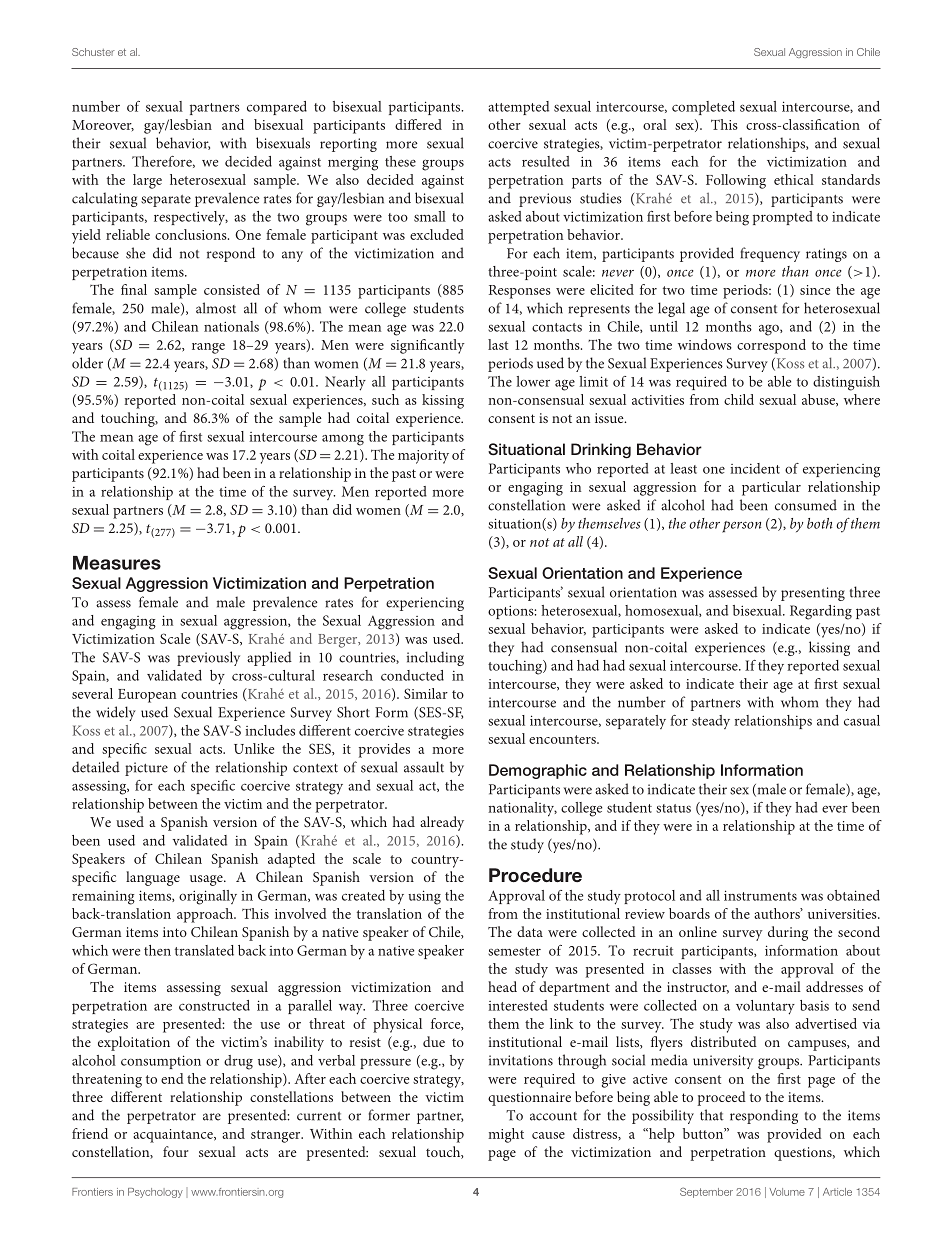  I want to click on Volume, so click(787, 1192).
